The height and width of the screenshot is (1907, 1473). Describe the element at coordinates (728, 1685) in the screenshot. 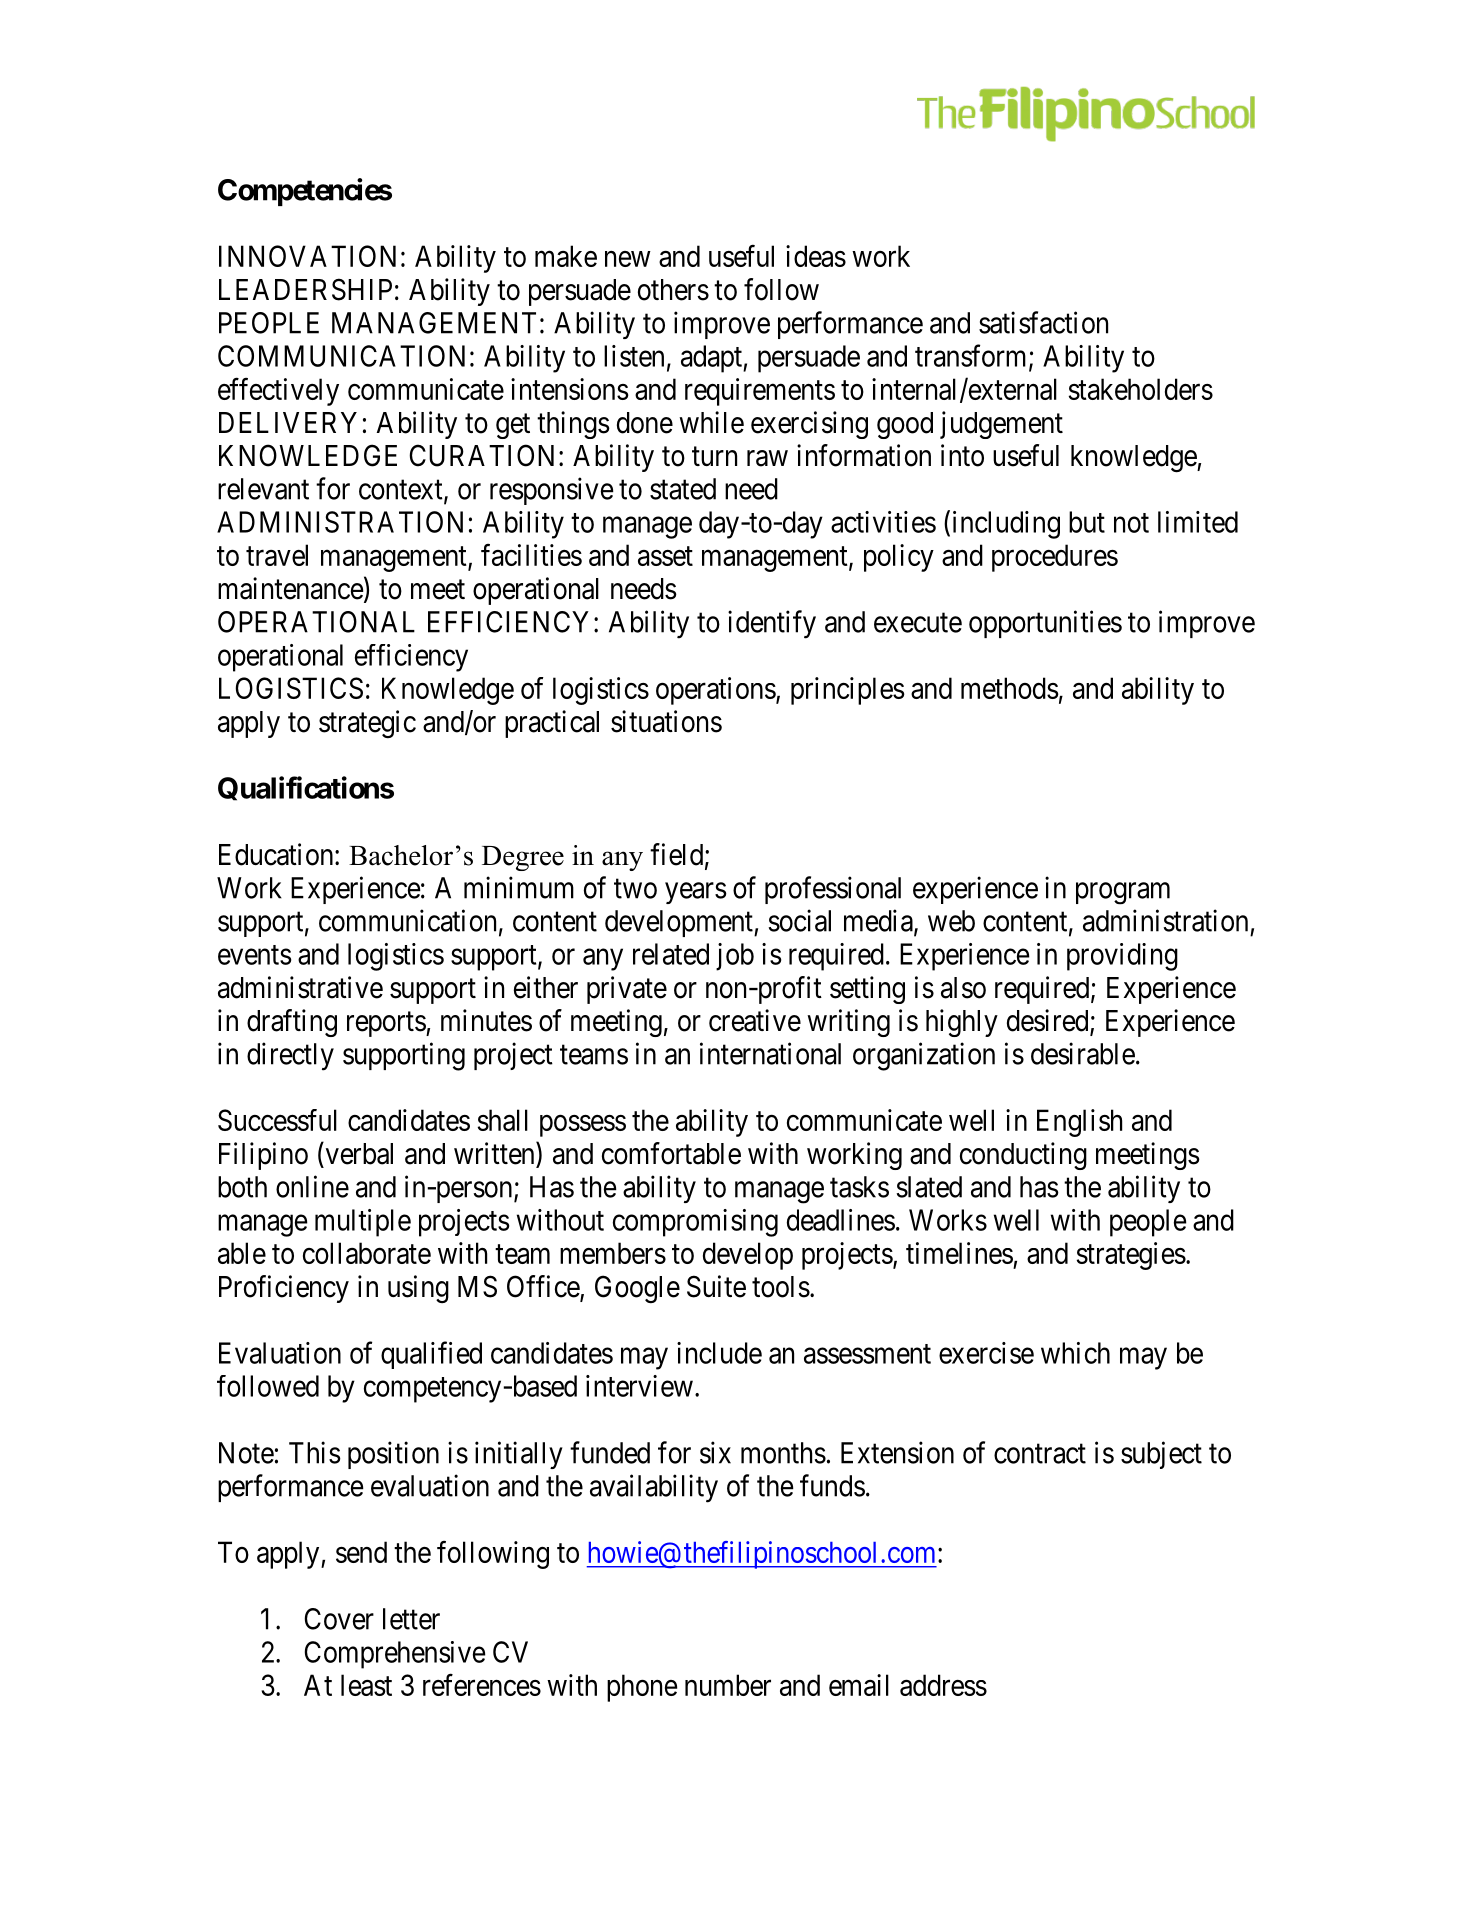

I see `number` at that location.
